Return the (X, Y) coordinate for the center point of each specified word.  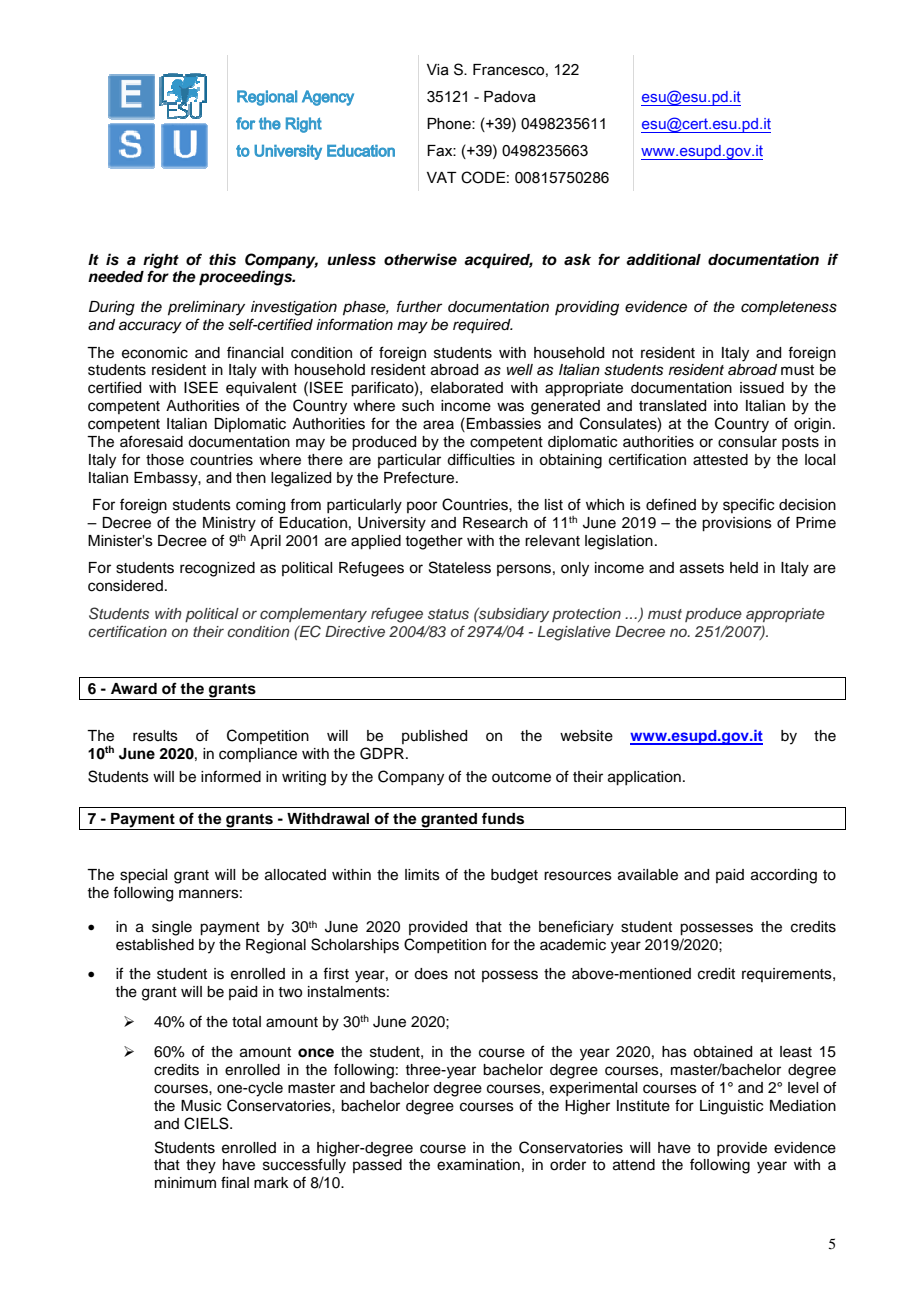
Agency (328, 98)
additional (663, 259)
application (644, 778)
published (434, 737)
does (431, 974)
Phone (450, 124)
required (483, 326)
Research (495, 523)
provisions (737, 524)
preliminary (206, 308)
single (172, 928)
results (155, 736)
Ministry (229, 524)
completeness (789, 308)
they (201, 1166)
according (784, 876)
